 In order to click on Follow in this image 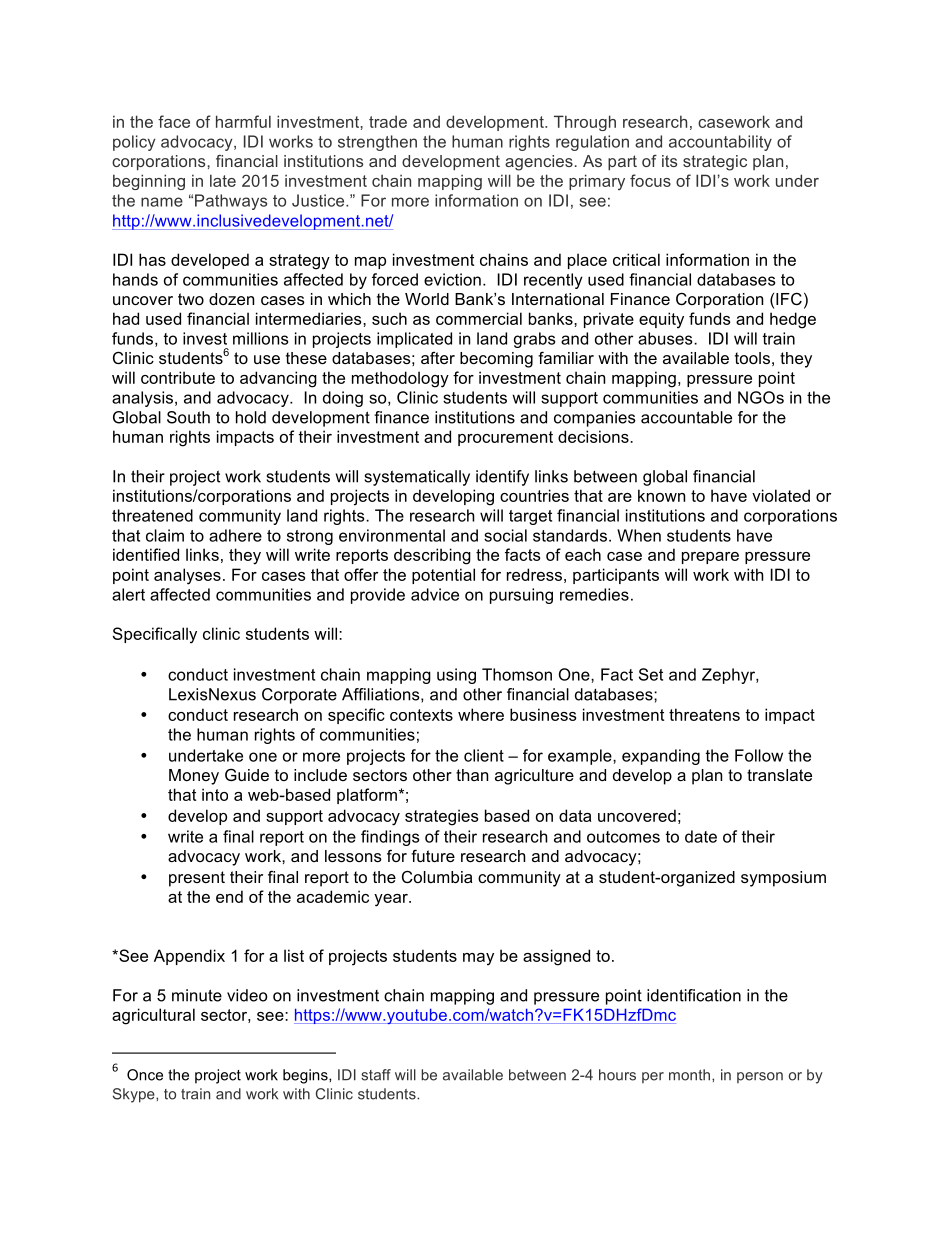, I will do `click(759, 755)`.
